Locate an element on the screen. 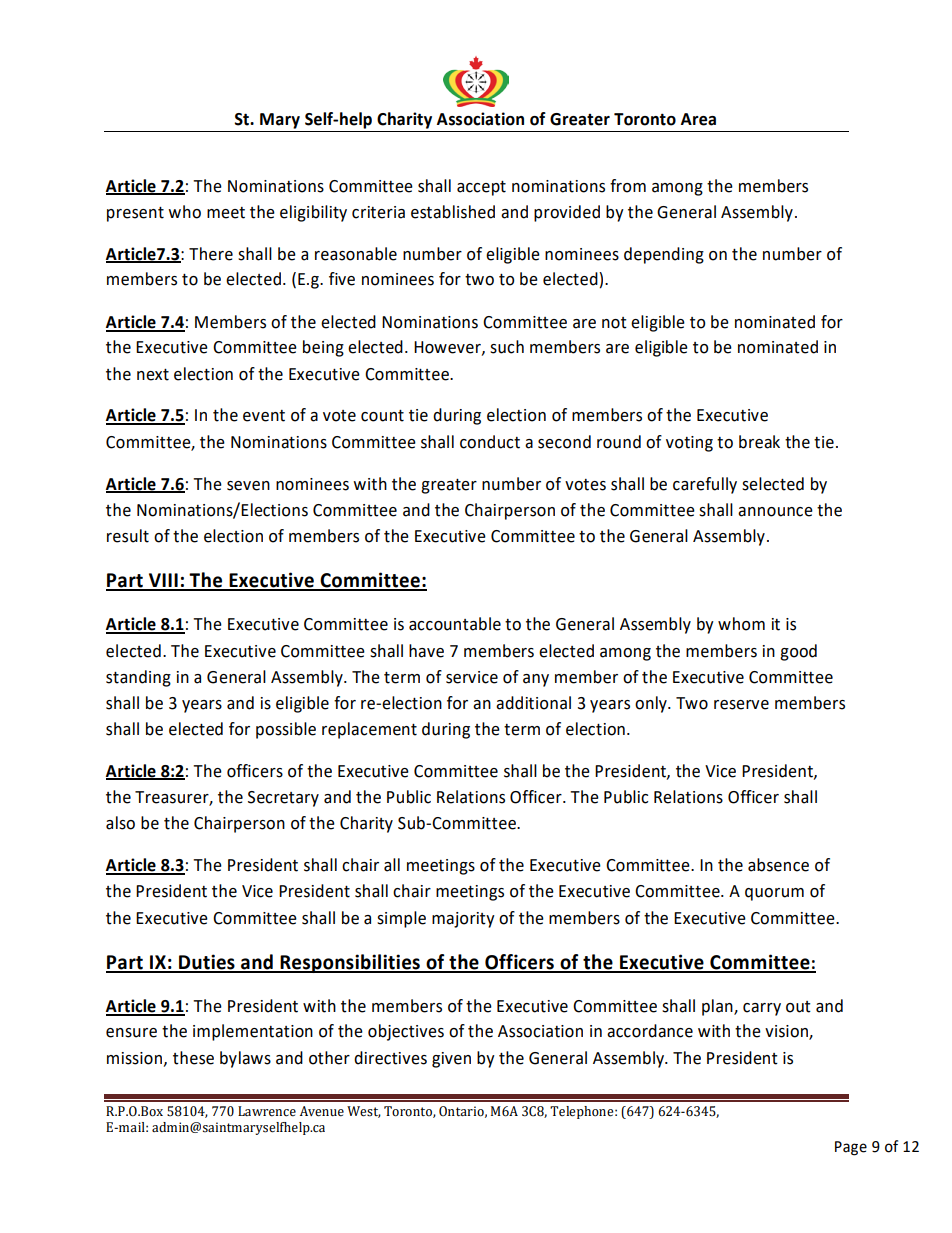  break is located at coordinates (759, 442).
